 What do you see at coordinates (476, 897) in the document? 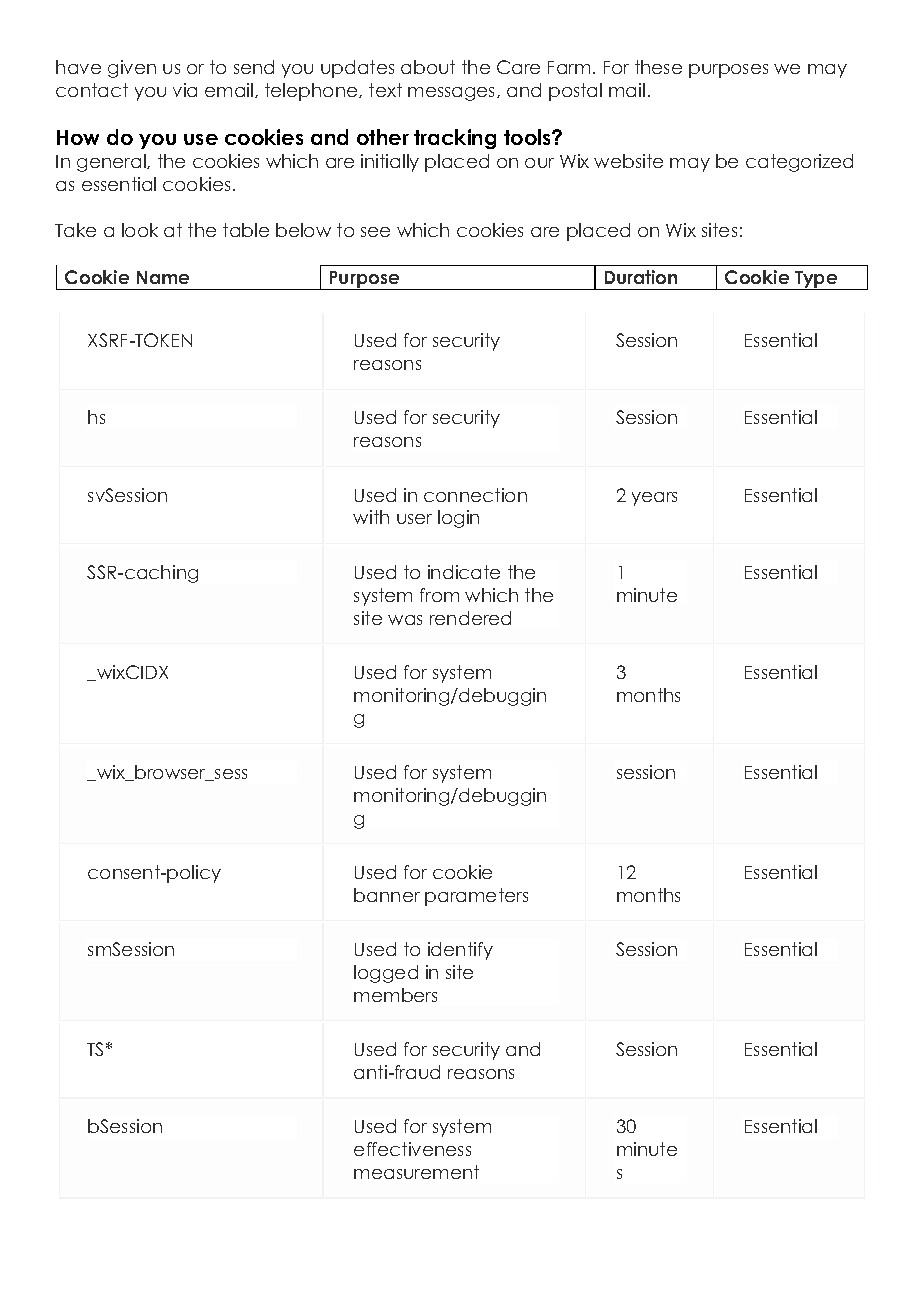
I see `parameters` at bounding box center [476, 897].
